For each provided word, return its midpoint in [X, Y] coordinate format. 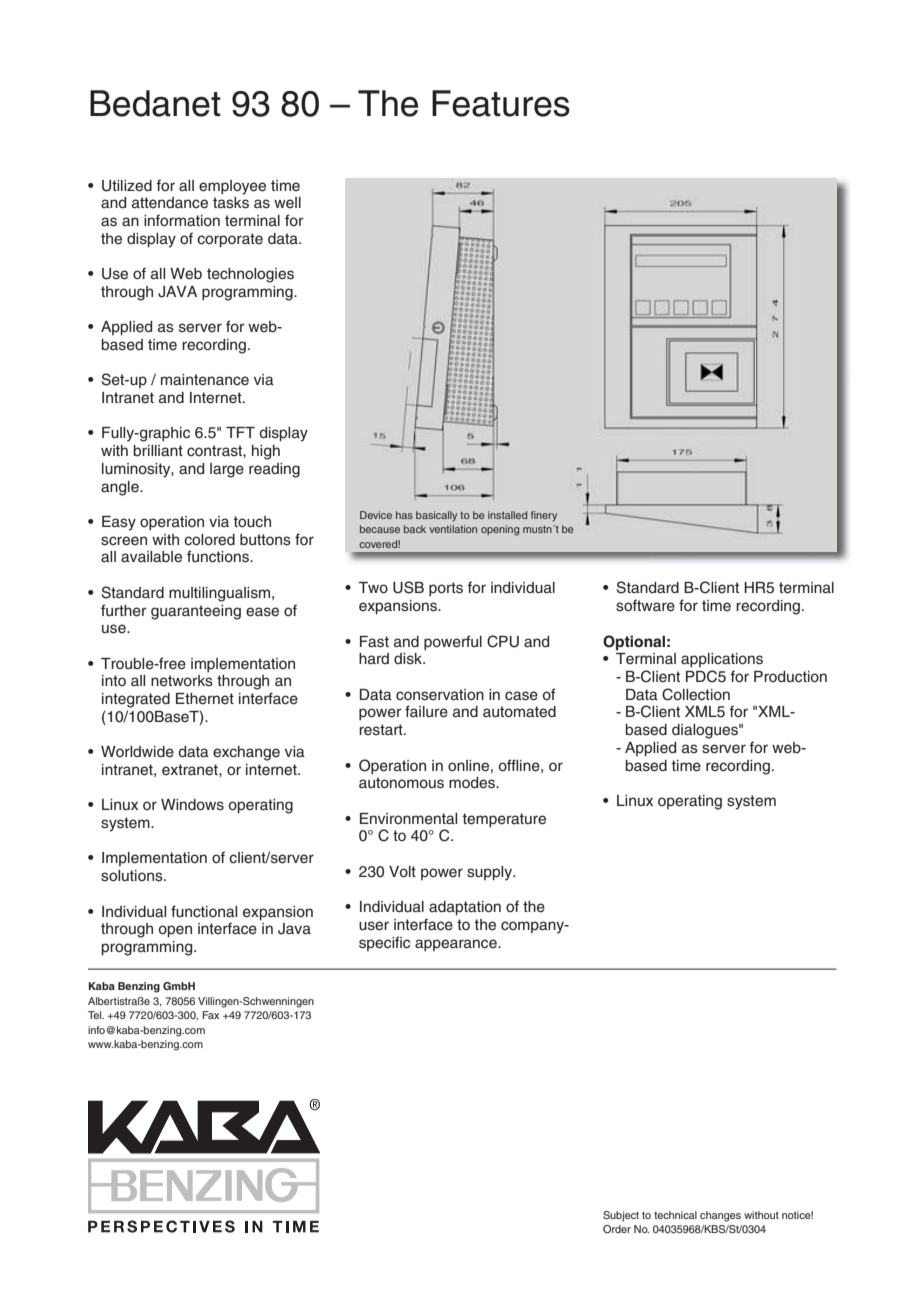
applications [722, 660]
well [287, 203]
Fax [211, 1015]
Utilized [127, 186]
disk [409, 659]
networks [182, 681]
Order [617, 1229]
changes [720, 1216]
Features [501, 103]
